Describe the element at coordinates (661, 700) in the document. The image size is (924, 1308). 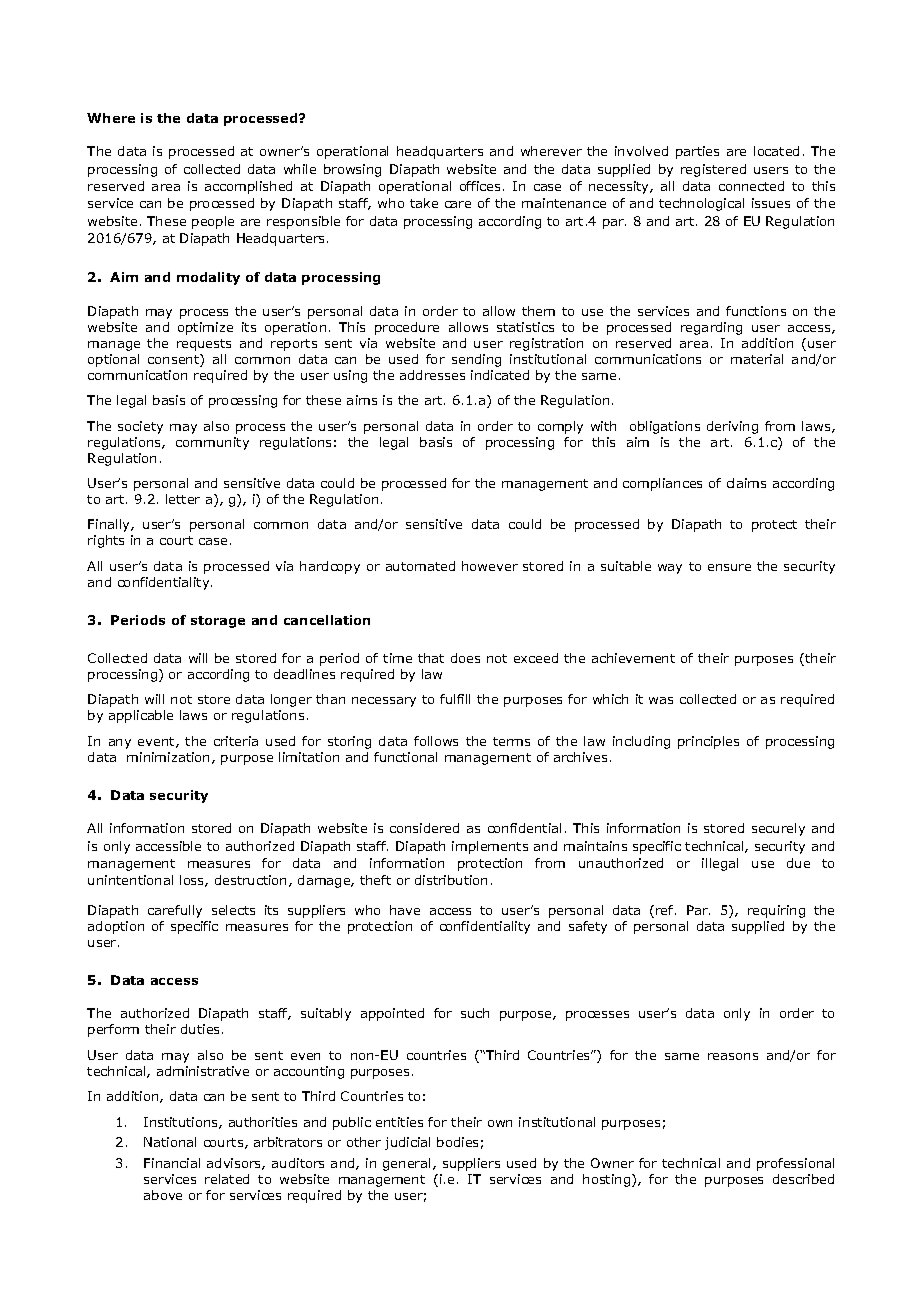
I see `was` at that location.
